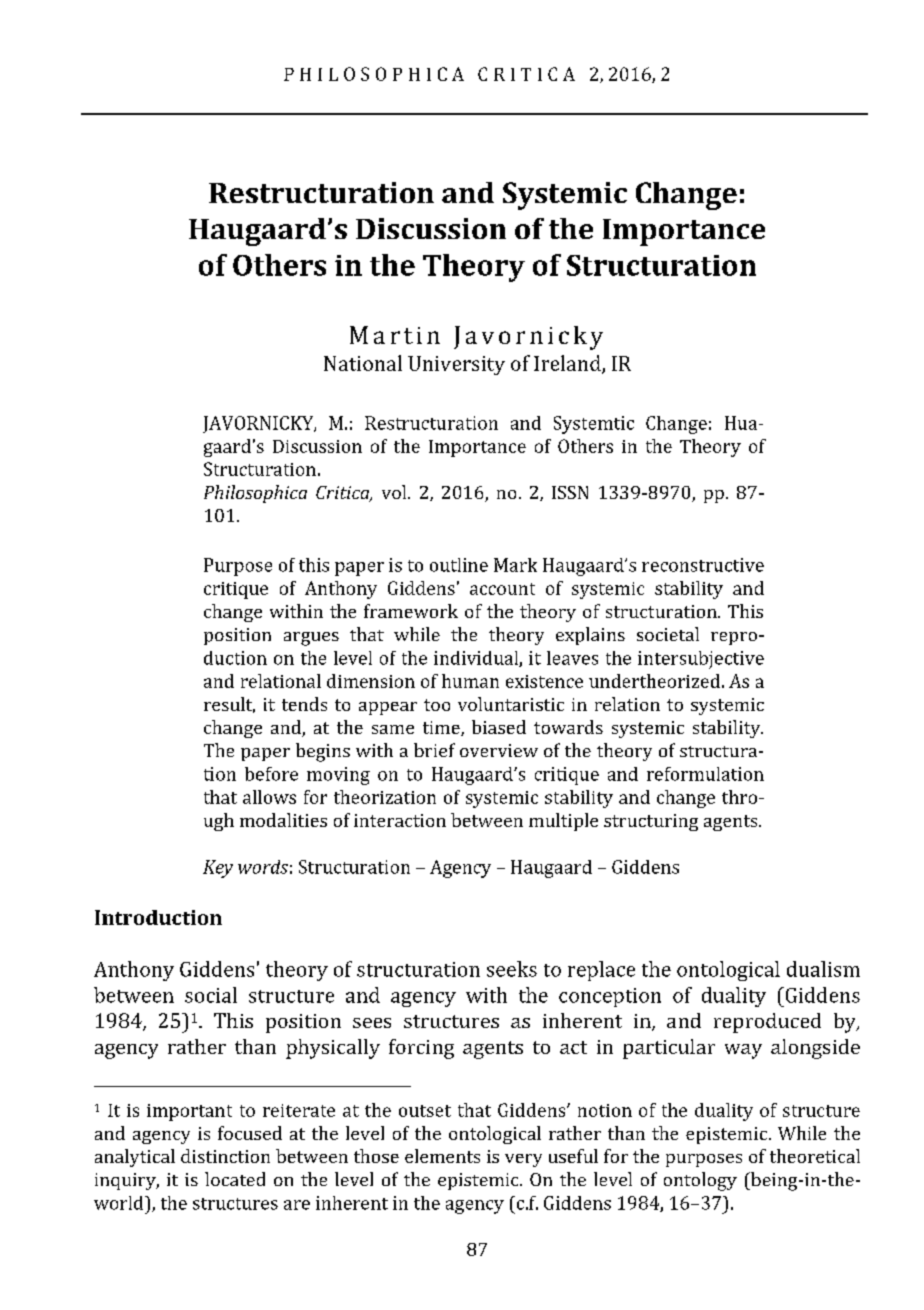 The width and height of the screenshot is (924, 1310). Describe the element at coordinates (568, 364) in the screenshot. I see `Ireland` at that location.
